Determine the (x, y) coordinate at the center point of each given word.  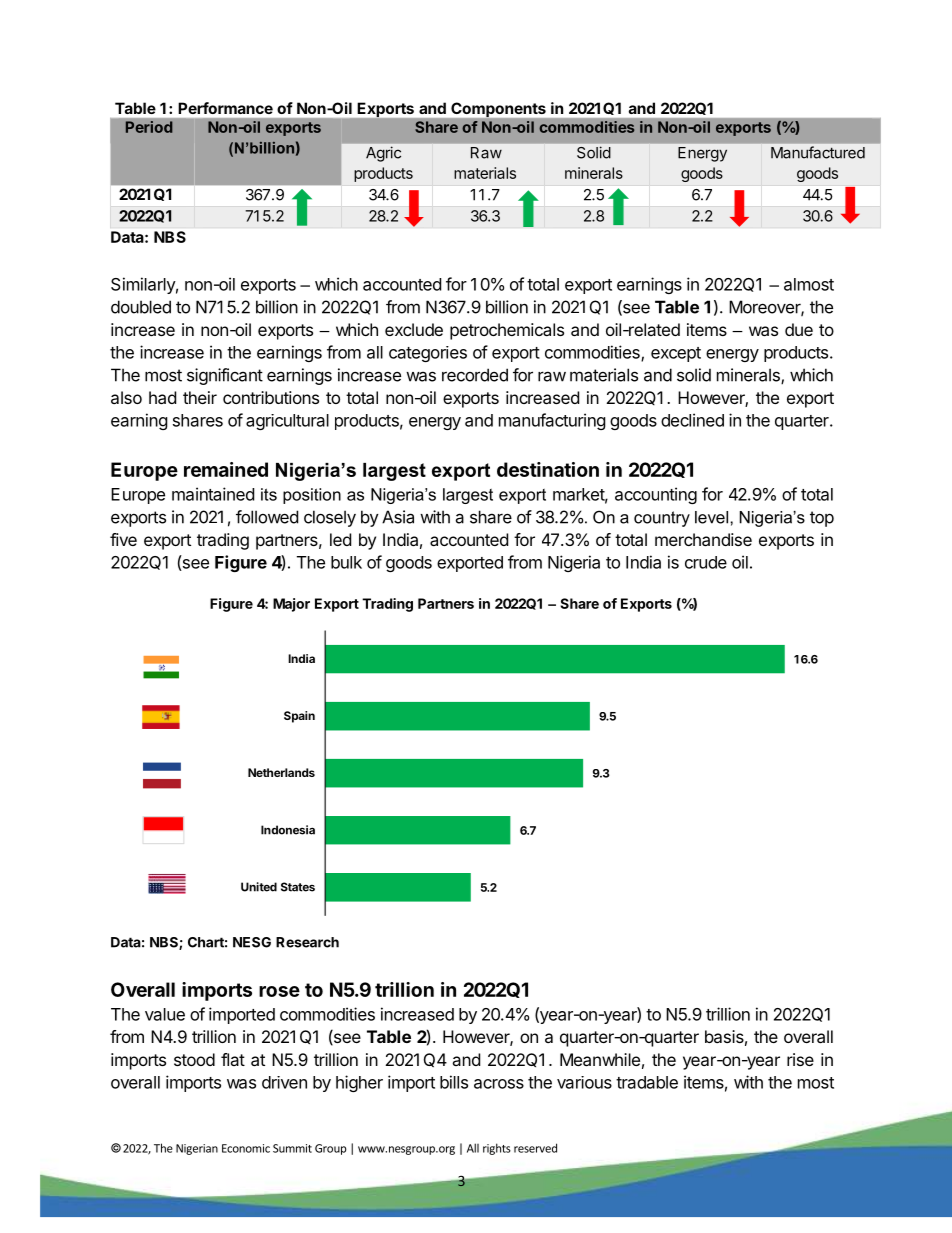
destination (548, 469)
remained (226, 469)
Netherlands (281, 772)
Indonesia (288, 830)
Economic (246, 1148)
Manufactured (818, 152)
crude (706, 562)
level (713, 517)
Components (498, 109)
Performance (226, 108)
